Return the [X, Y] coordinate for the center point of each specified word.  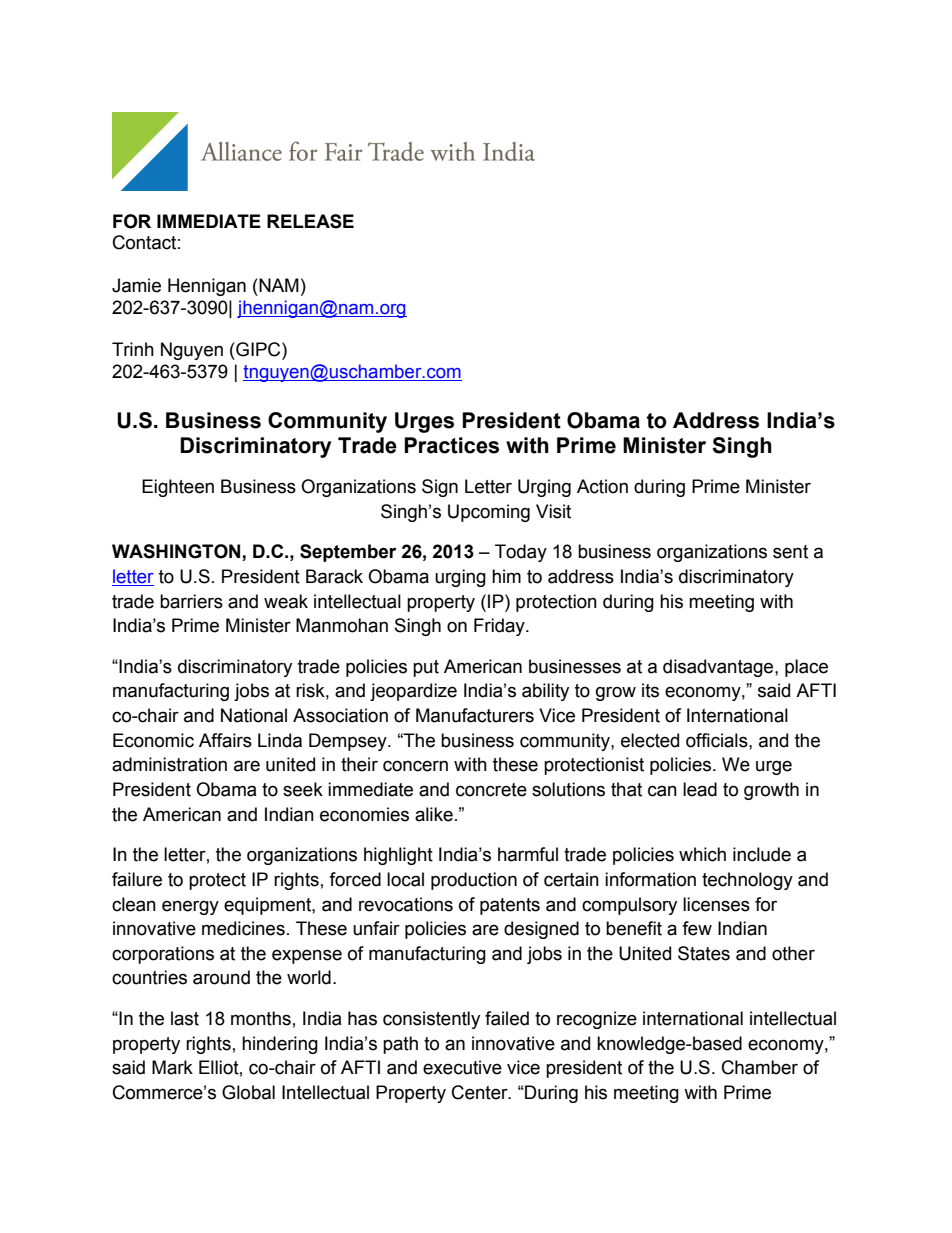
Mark [172, 1067]
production [474, 881]
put [426, 668]
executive [462, 1067]
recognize [597, 1020]
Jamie [136, 285]
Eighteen [178, 488]
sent [790, 552]
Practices [451, 445]
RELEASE [310, 221]
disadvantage [719, 668]
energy [190, 907]
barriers [191, 601]
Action [602, 486]
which [702, 854]
